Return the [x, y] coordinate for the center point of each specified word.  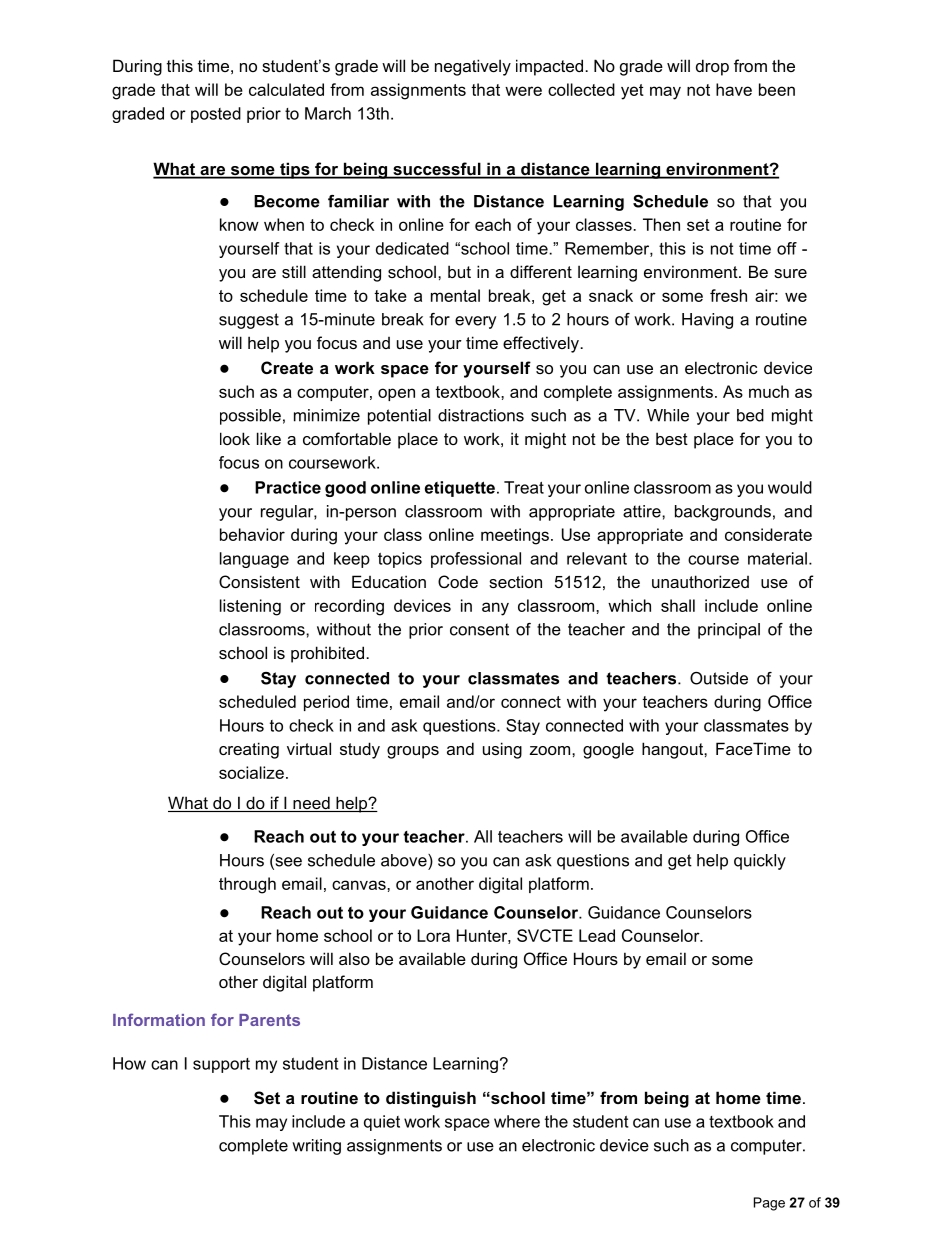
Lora [433, 935]
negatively [473, 67]
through [247, 885]
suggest [249, 321]
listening [250, 607]
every [475, 322]
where [517, 1121]
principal [729, 631]
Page [769, 1204]
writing [316, 1147]
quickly [760, 862]
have [734, 89]
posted [216, 115]
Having [707, 321]
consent [479, 629]
